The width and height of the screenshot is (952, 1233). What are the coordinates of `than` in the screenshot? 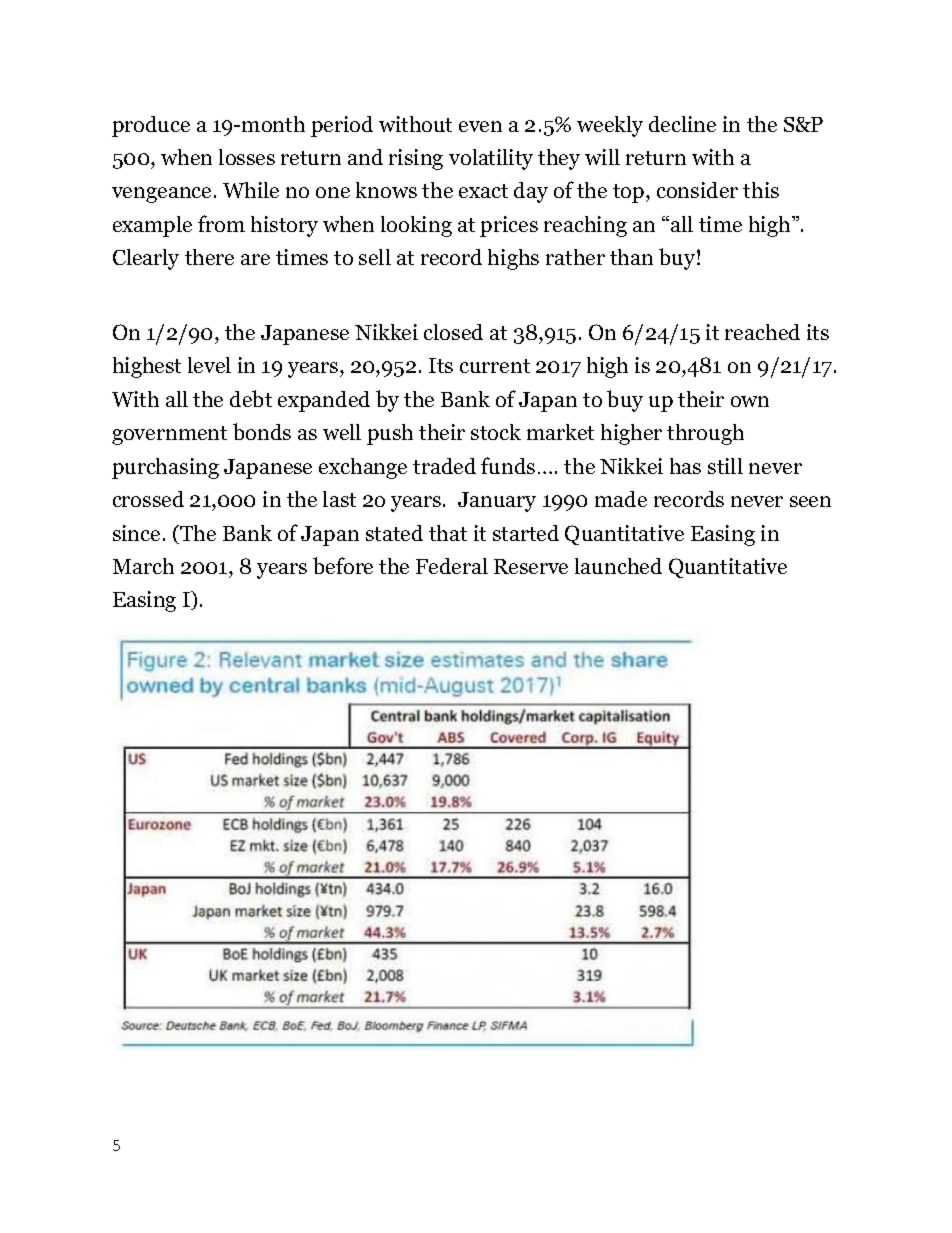 It's located at (631, 257).
